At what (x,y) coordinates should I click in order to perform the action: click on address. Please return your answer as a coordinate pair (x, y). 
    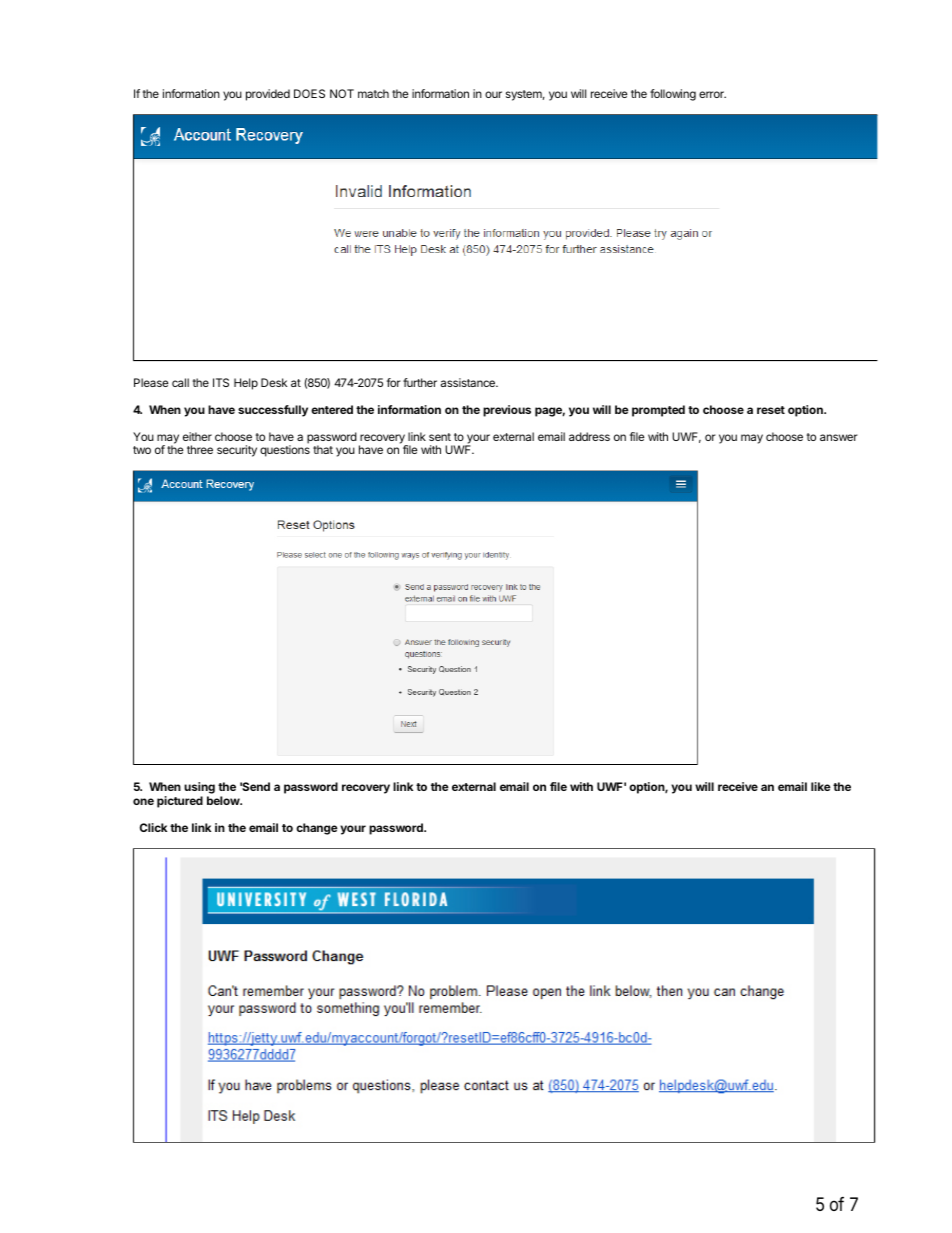
    Looking at the image, I should click on (589, 436).
